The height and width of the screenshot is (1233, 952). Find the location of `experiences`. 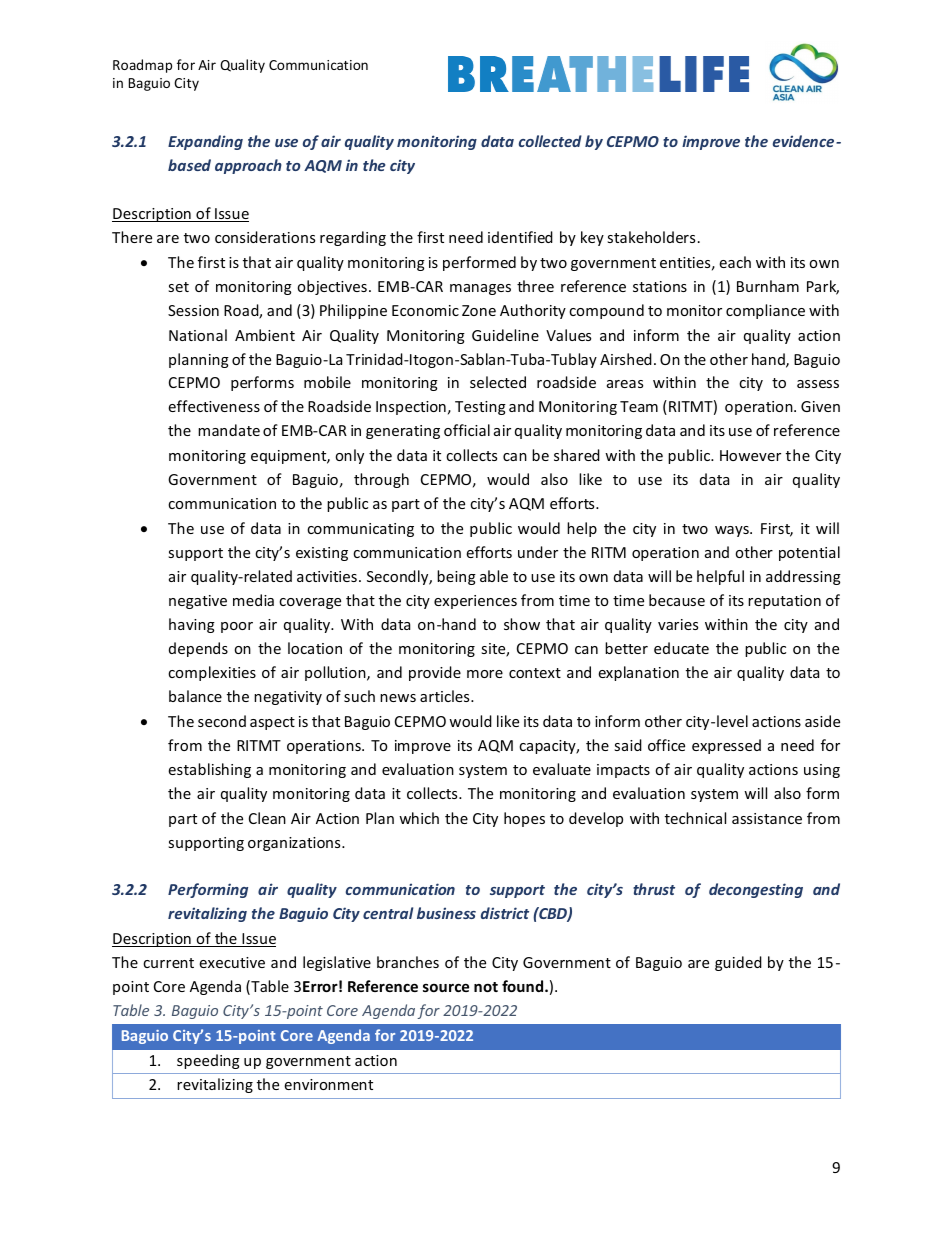

experiences is located at coordinates (475, 602).
